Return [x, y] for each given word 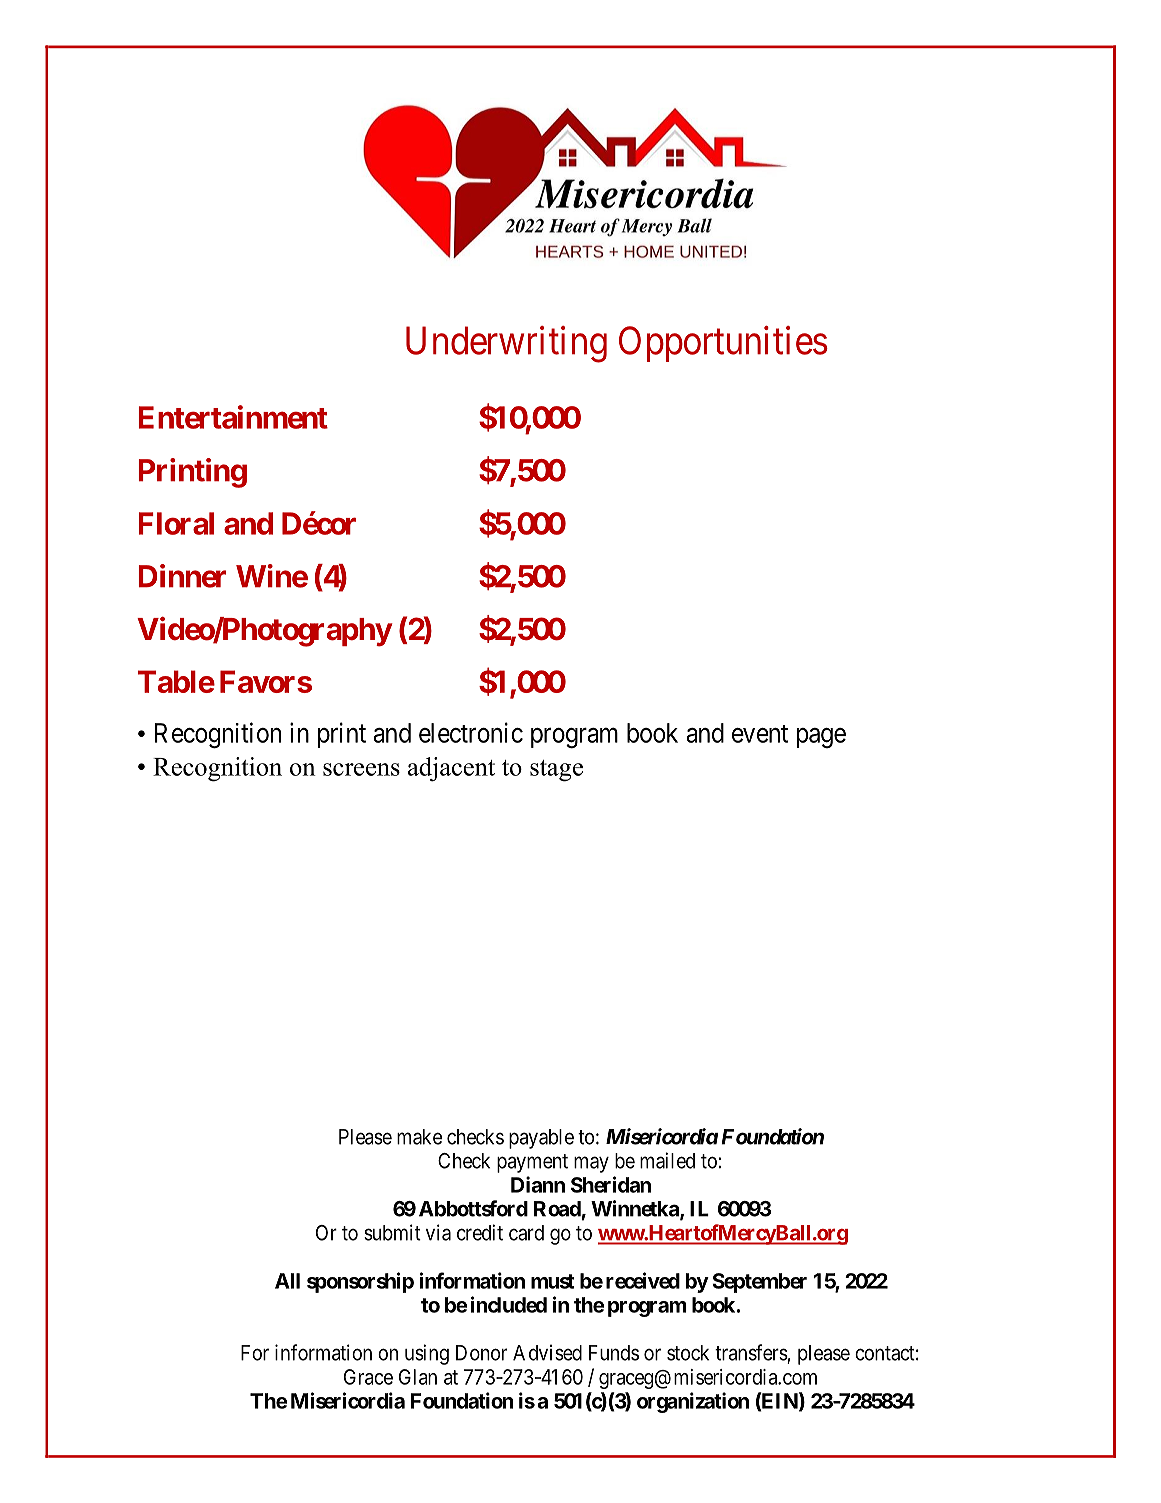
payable [541, 1139]
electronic [471, 732]
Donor [481, 1353]
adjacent [451, 769]
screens [361, 769]
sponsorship [360, 1282]
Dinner [182, 576]
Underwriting [506, 344]
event [760, 734]
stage [556, 771]
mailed [667, 1160]
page [821, 738]
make [419, 1137]
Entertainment [233, 417]
